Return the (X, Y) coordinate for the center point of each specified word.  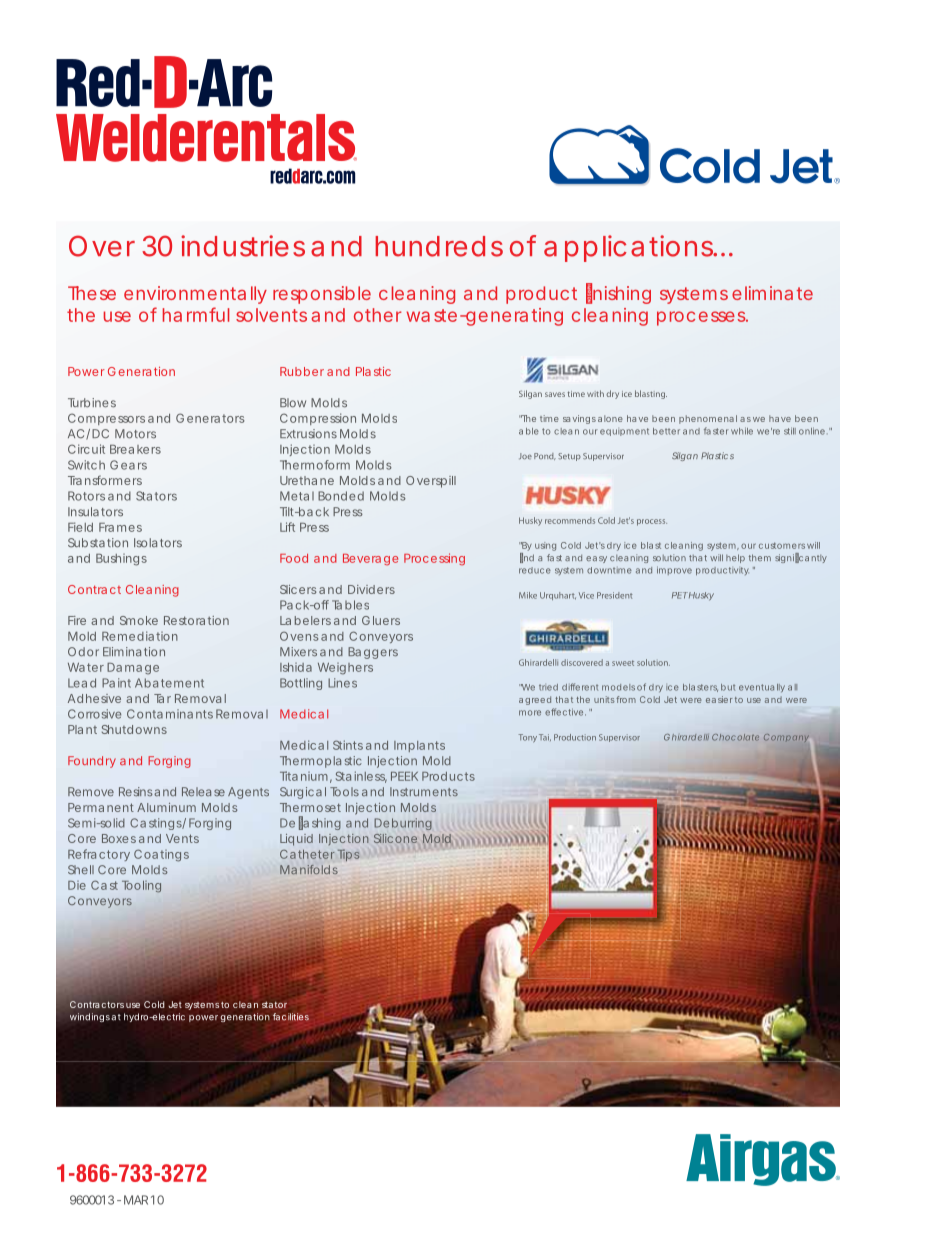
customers (782, 545)
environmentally (195, 295)
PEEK (404, 776)
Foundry (92, 762)
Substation (98, 543)
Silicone (395, 838)
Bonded (341, 496)
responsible (322, 295)
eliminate (772, 293)
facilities (291, 1017)
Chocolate (735, 737)
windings (90, 1017)
